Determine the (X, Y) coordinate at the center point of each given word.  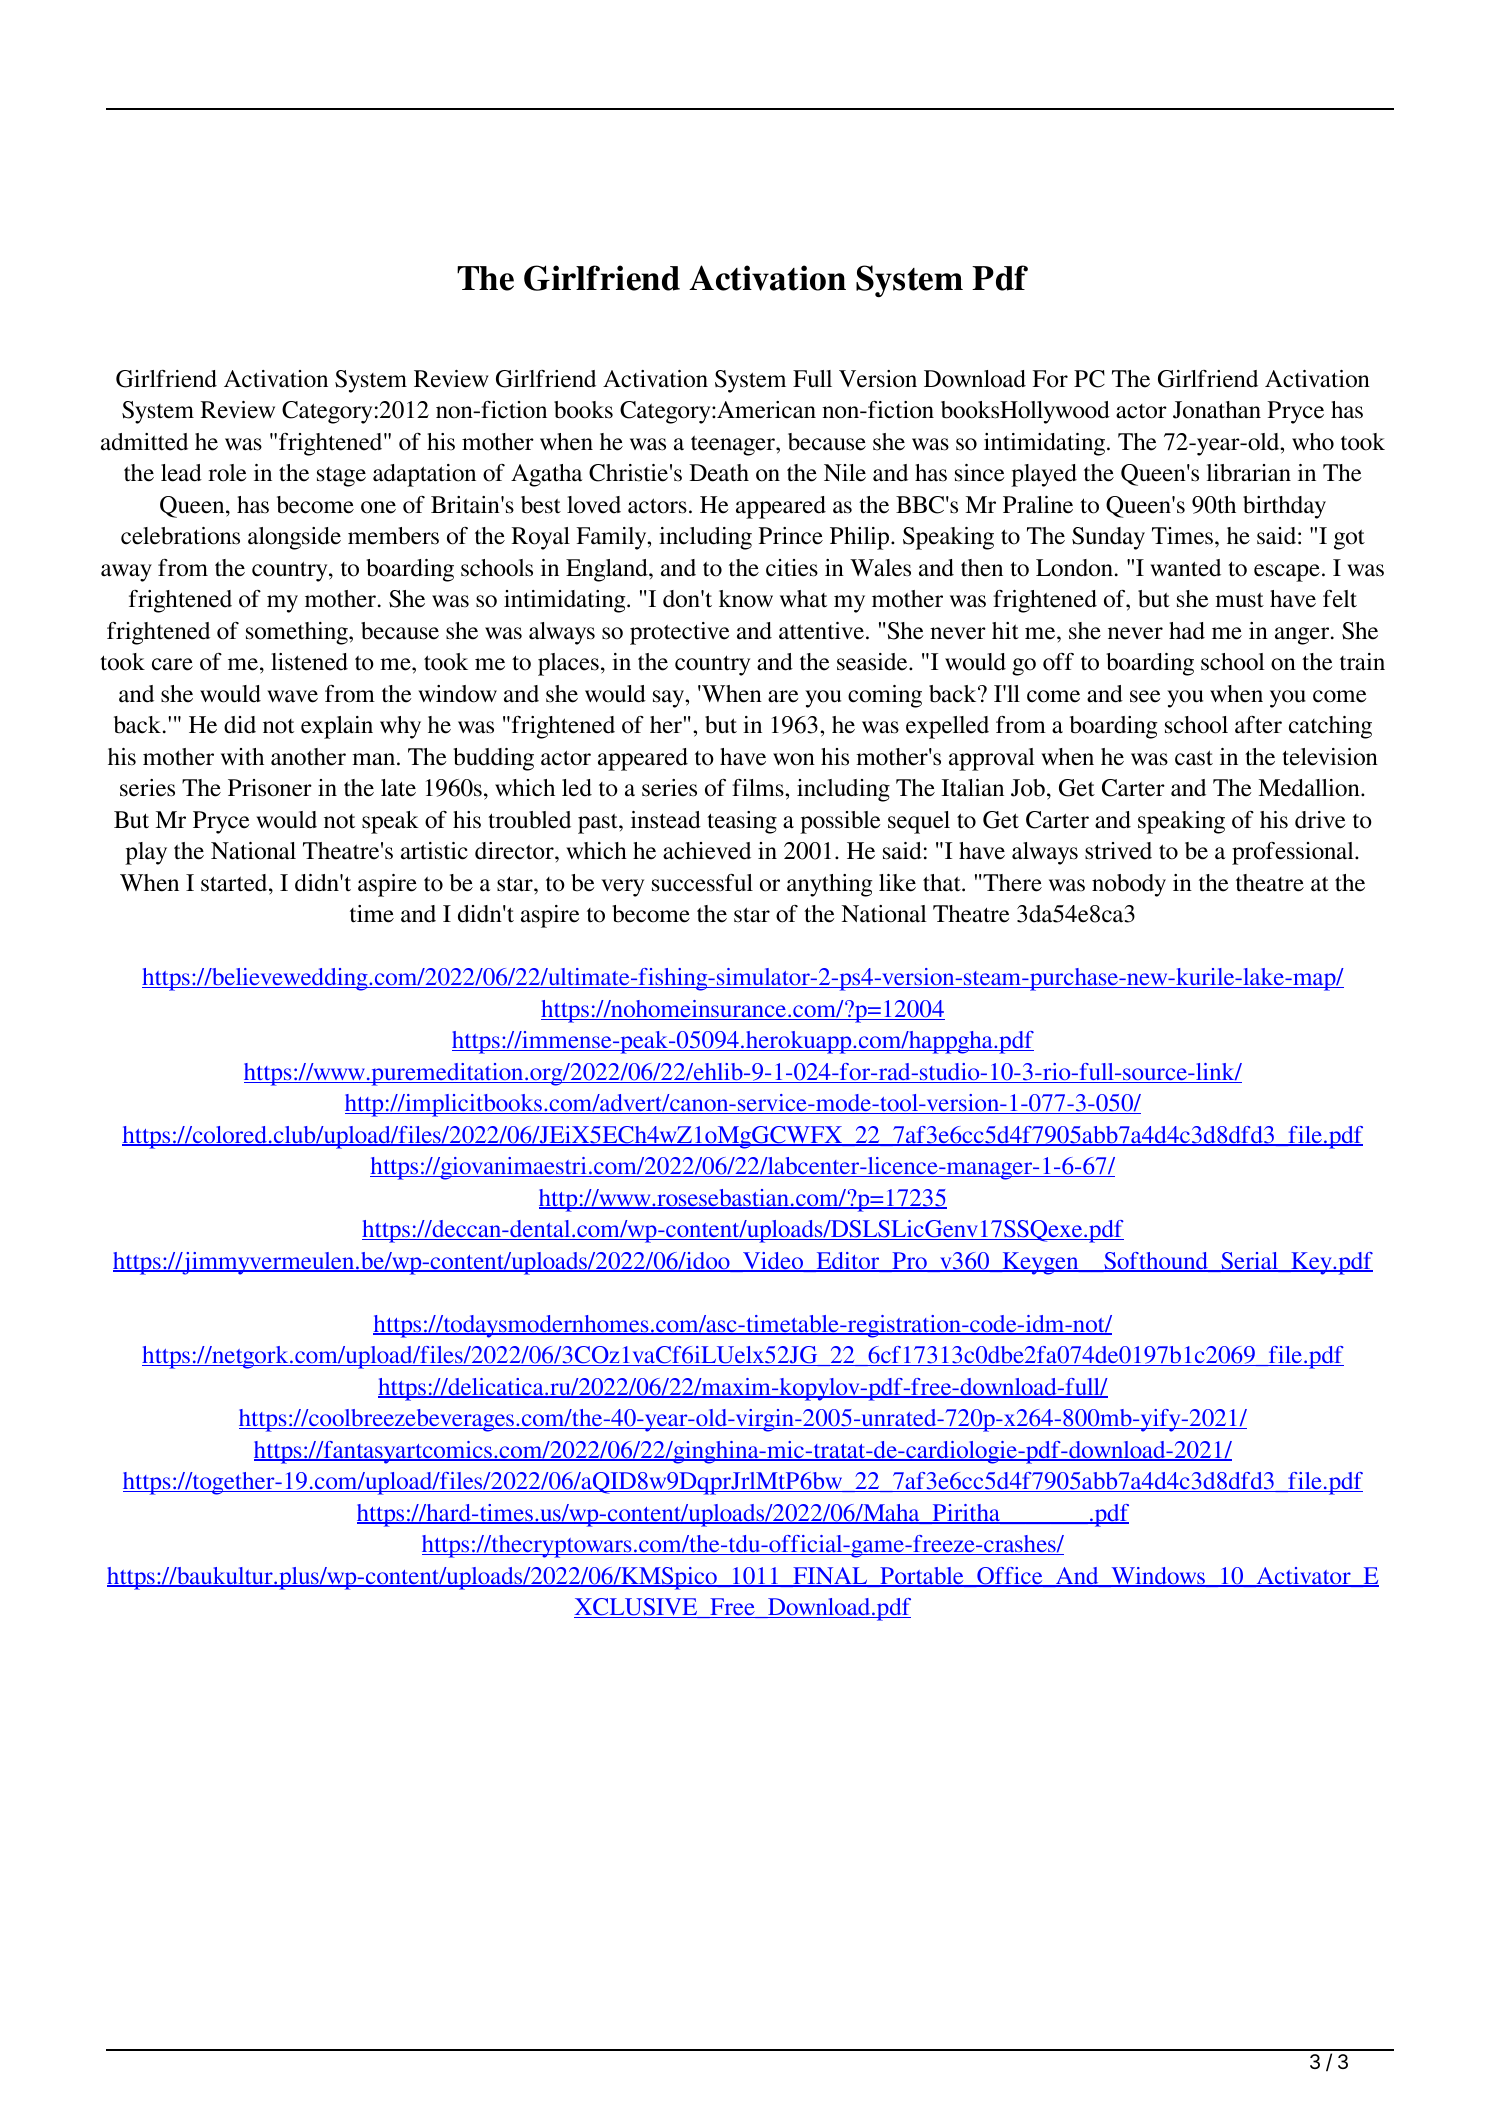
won (794, 759)
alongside (294, 538)
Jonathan (1217, 410)
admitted (144, 442)
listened (309, 662)
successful (702, 883)
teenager (734, 445)
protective (679, 633)
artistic (434, 851)
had (1187, 631)
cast (1194, 758)
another (308, 757)
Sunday (1108, 538)
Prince (791, 536)
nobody (1129, 885)
